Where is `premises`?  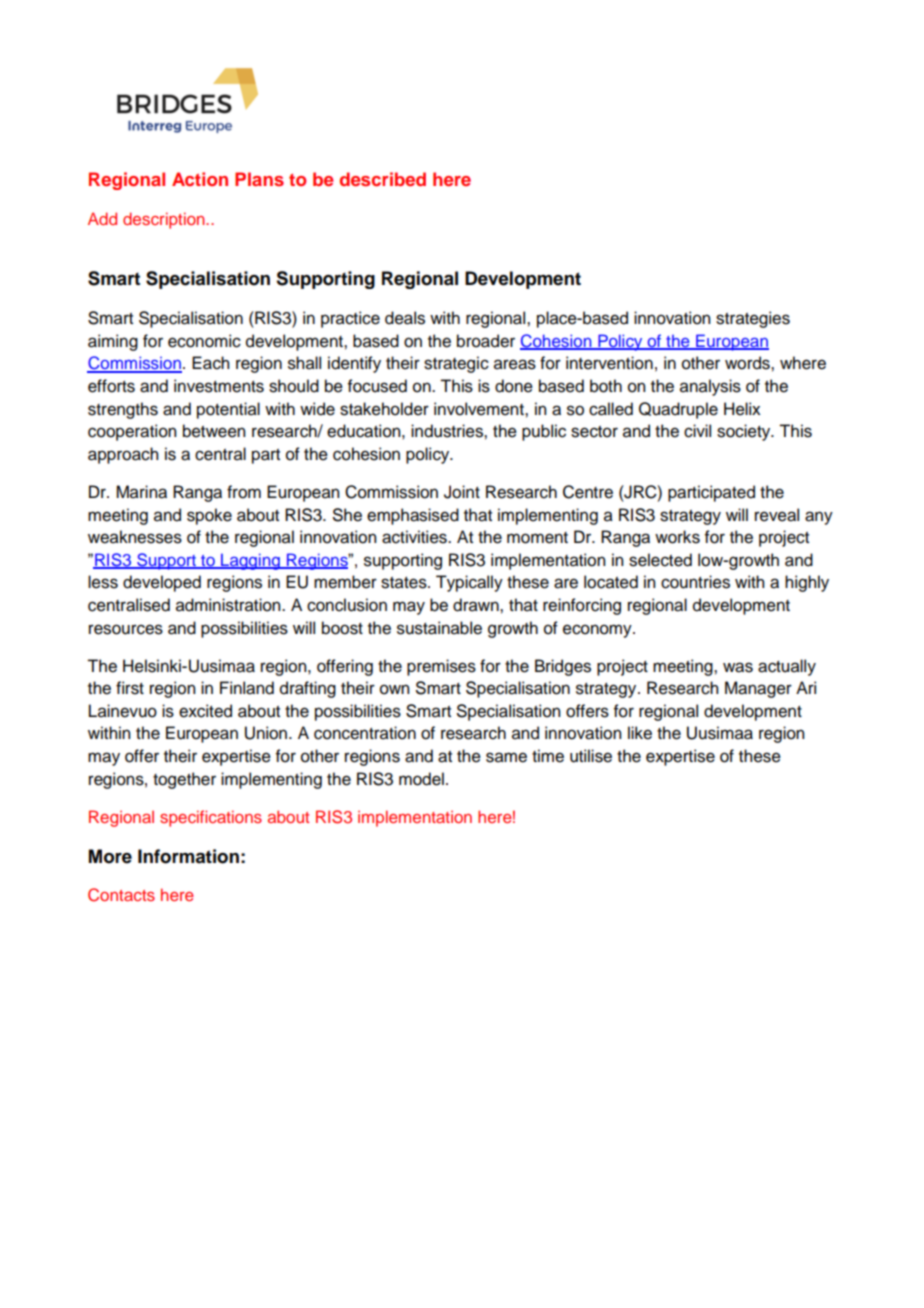
premises is located at coordinates (441, 667).
